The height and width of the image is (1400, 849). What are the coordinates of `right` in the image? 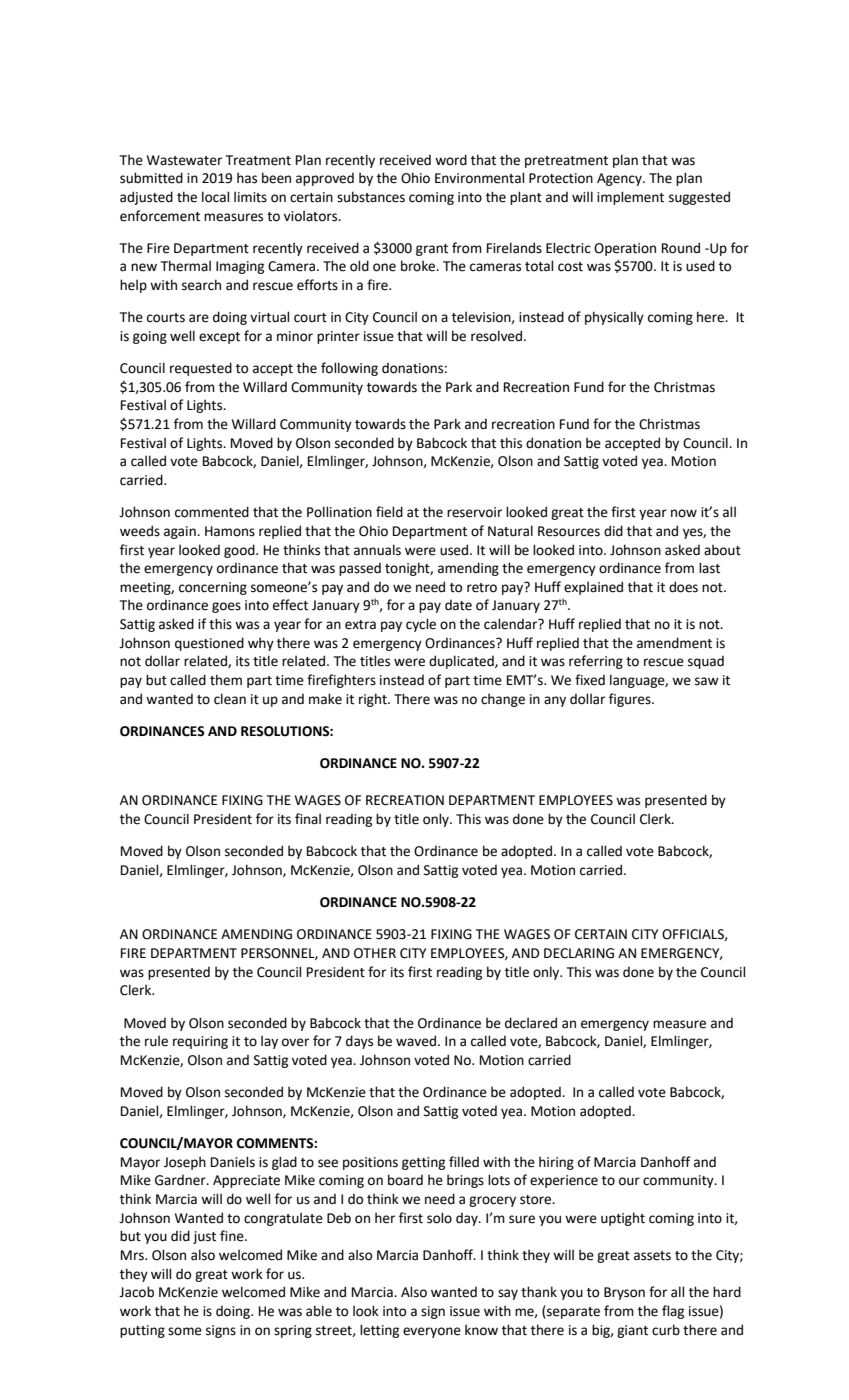 It's located at (374, 700).
